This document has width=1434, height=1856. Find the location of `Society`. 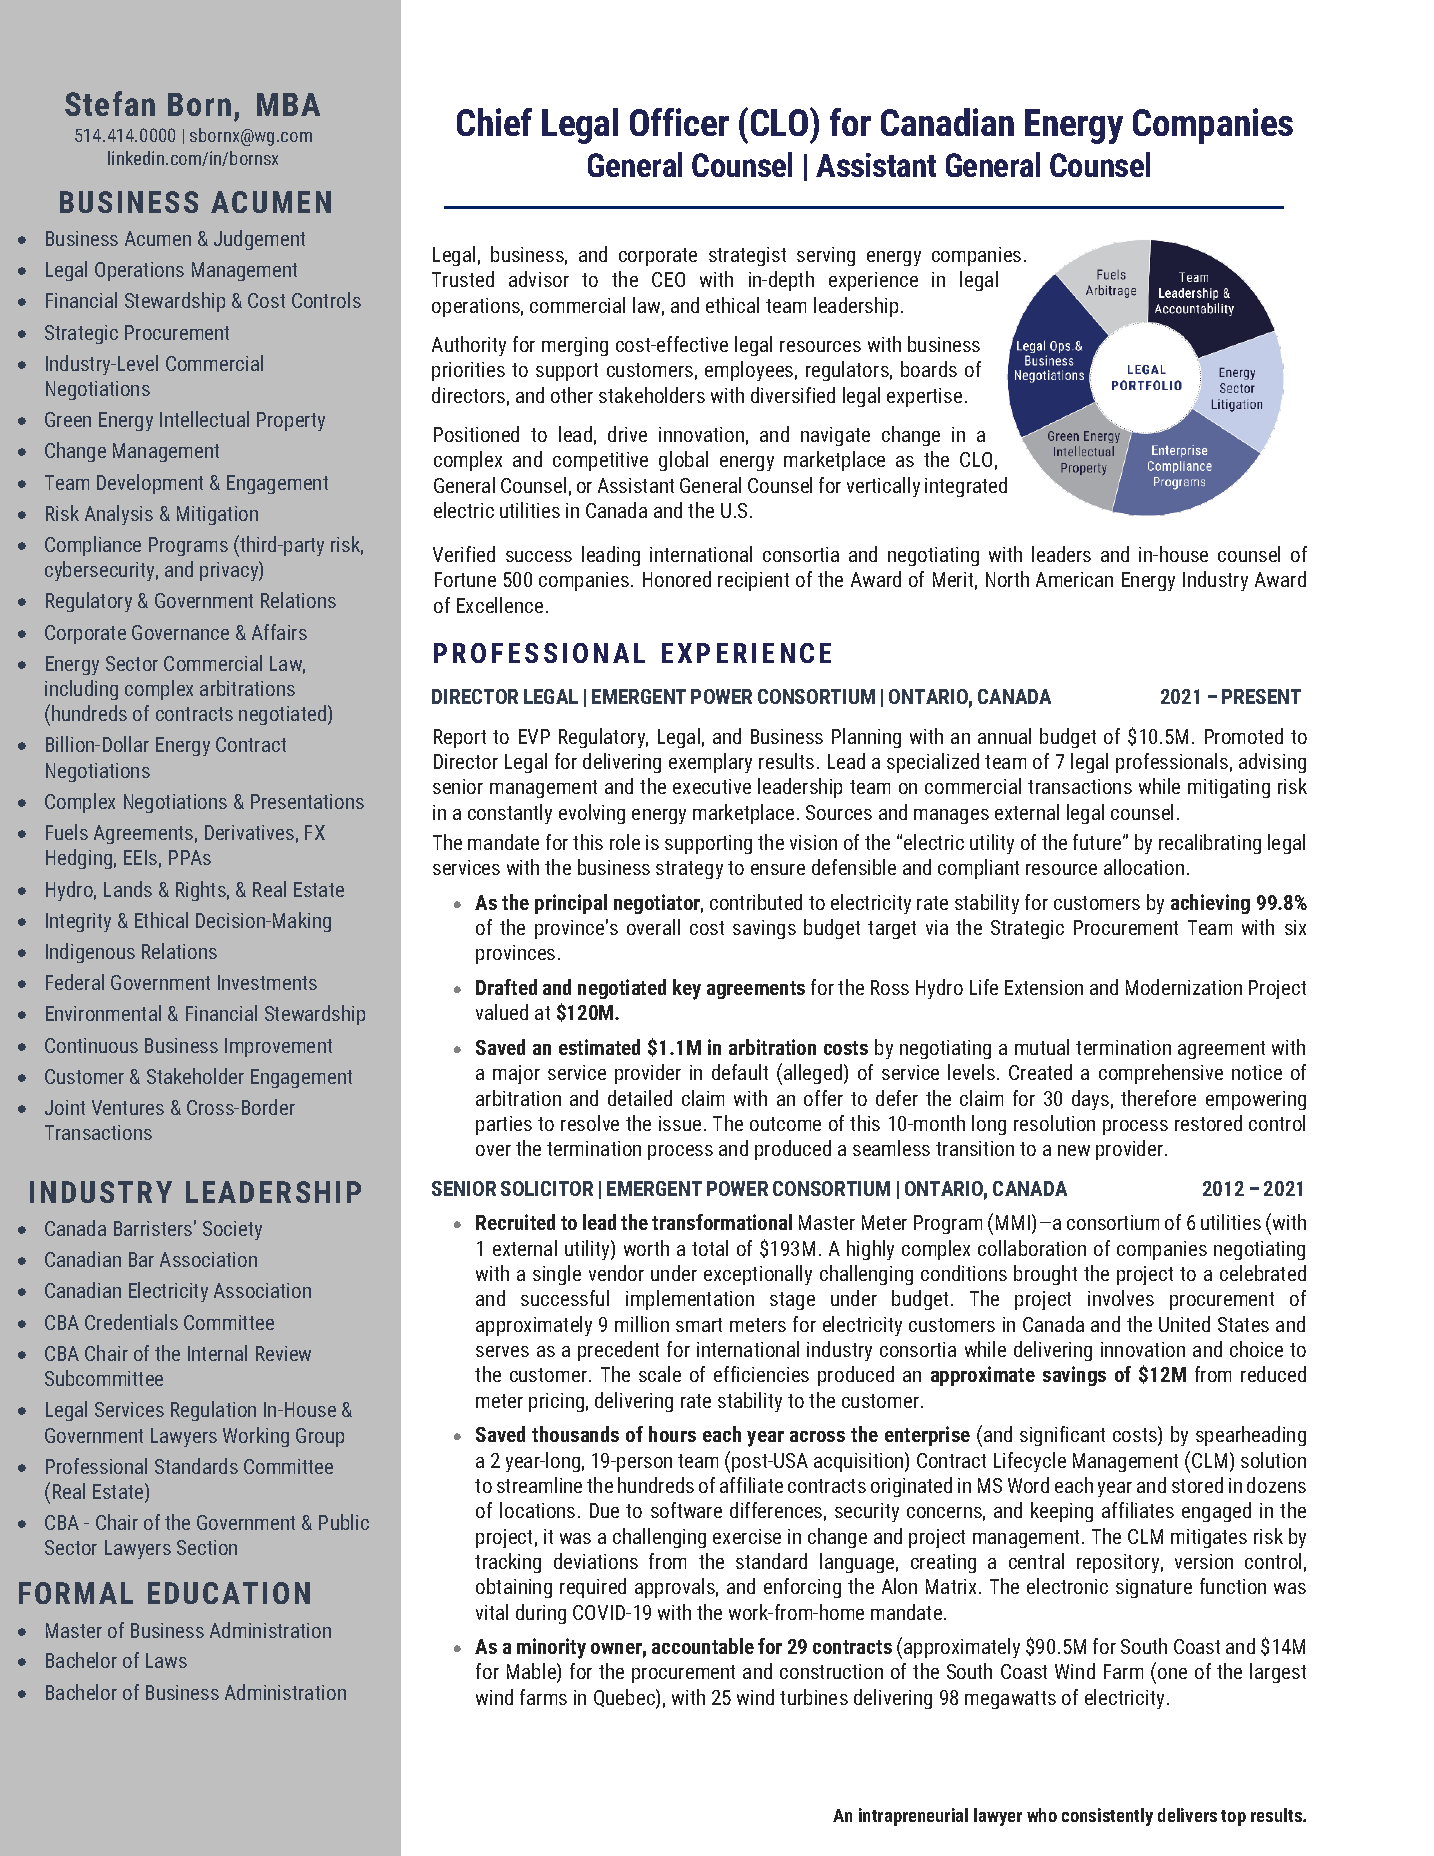

Society is located at coordinates (232, 1230).
